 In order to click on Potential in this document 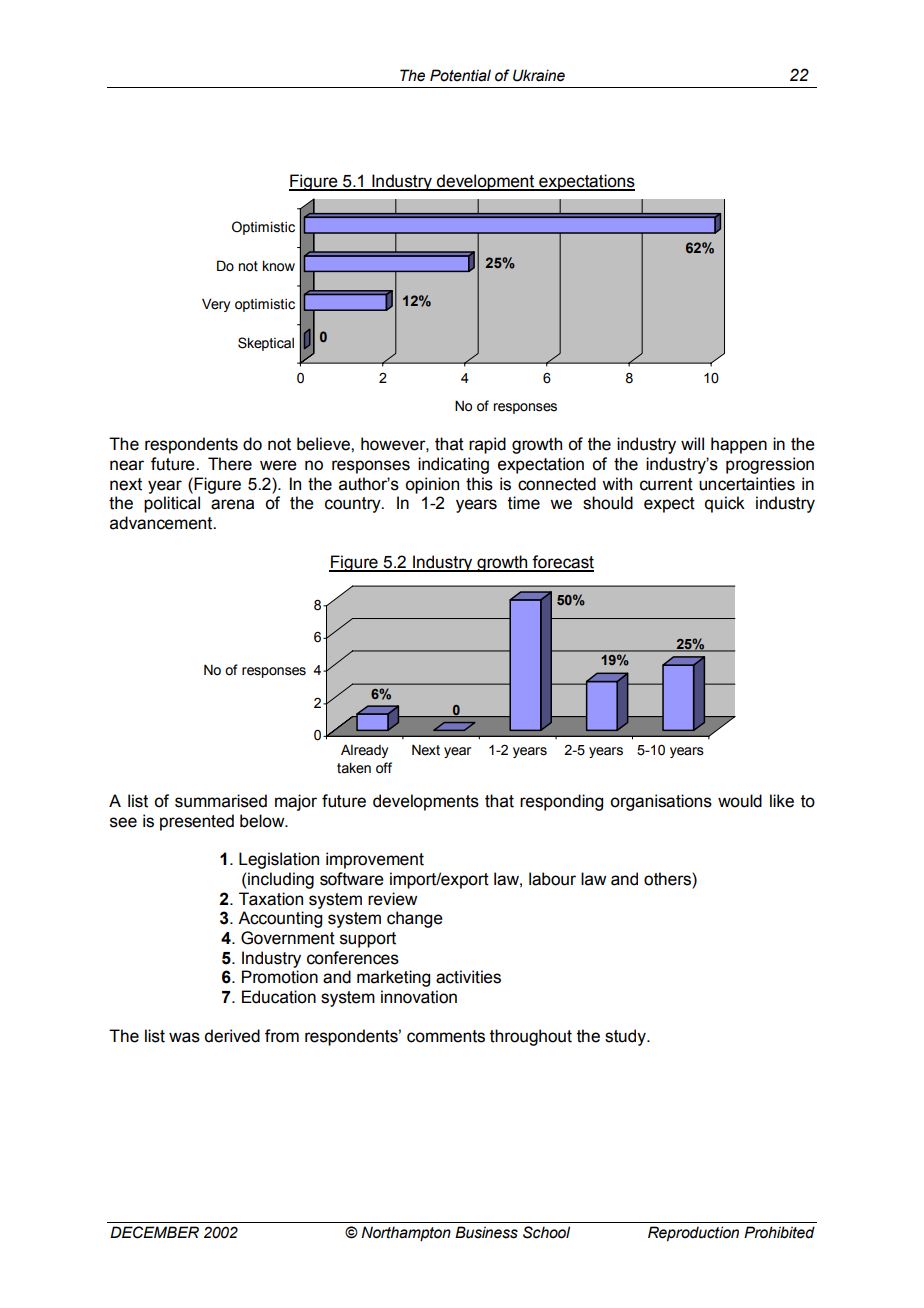, I will do `click(460, 75)`.
